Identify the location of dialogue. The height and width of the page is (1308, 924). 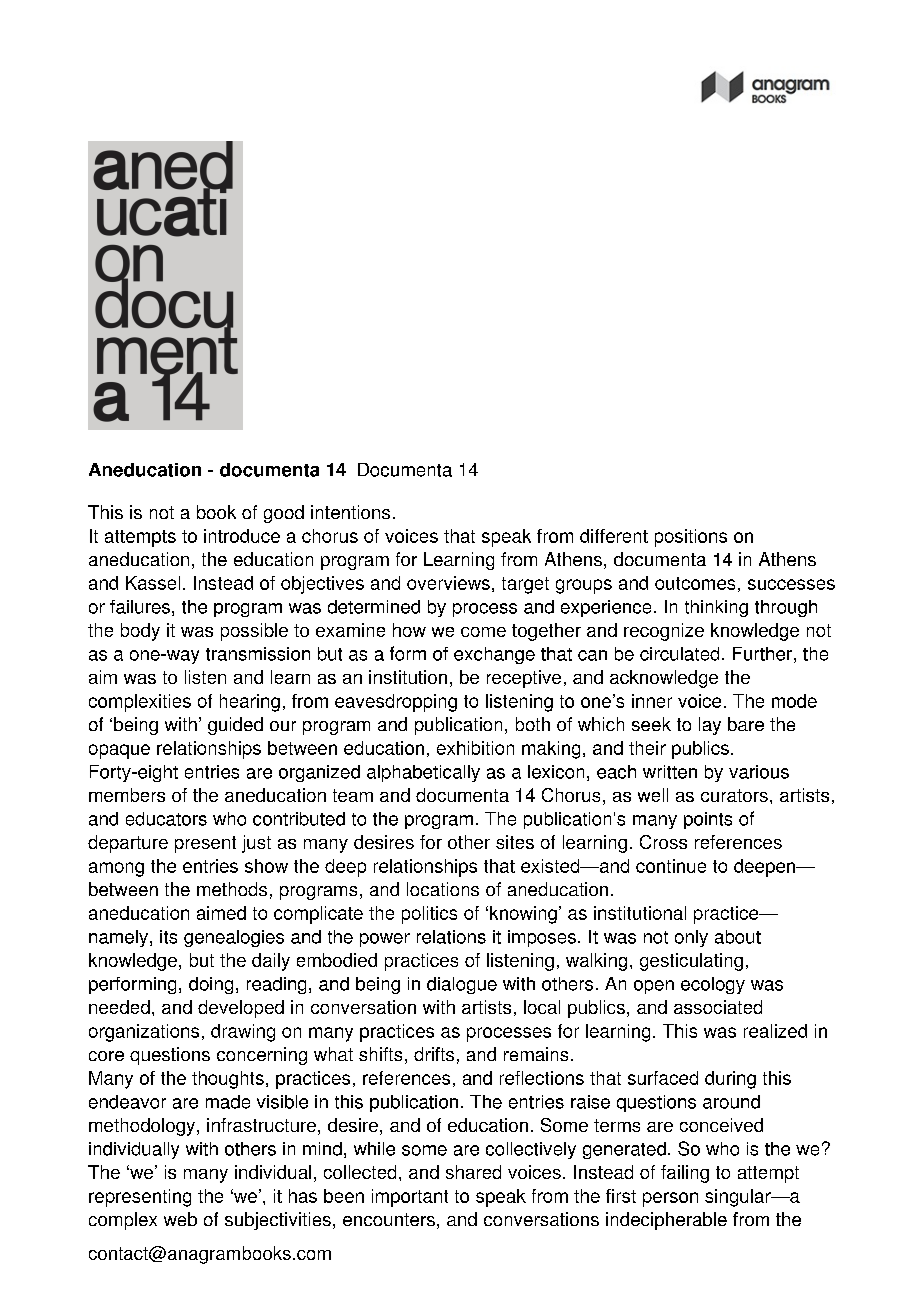
(462, 985).
